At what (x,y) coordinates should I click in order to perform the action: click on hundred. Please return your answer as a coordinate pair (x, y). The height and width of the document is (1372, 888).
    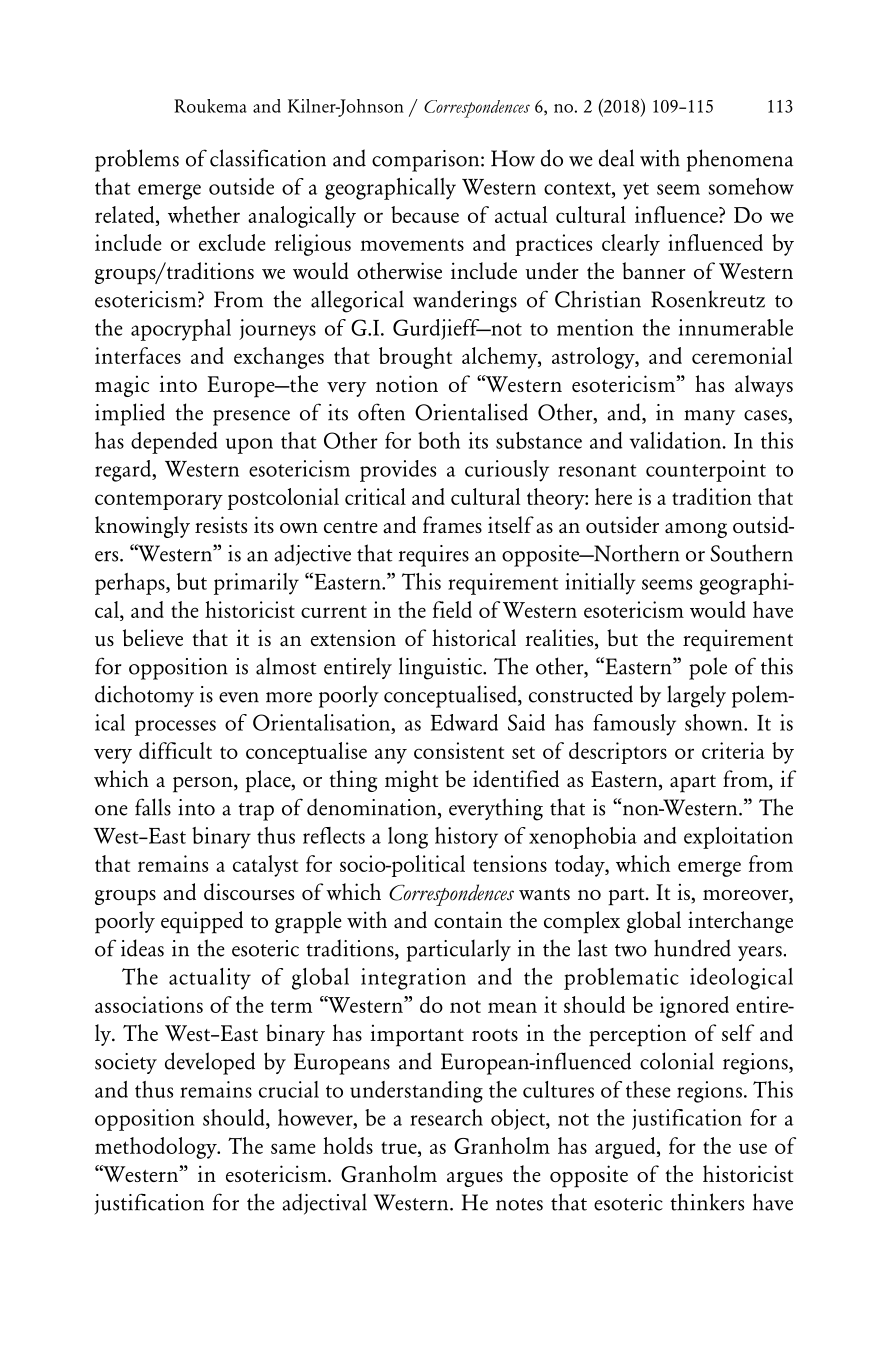
    Looking at the image, I should click on (692, 948).
